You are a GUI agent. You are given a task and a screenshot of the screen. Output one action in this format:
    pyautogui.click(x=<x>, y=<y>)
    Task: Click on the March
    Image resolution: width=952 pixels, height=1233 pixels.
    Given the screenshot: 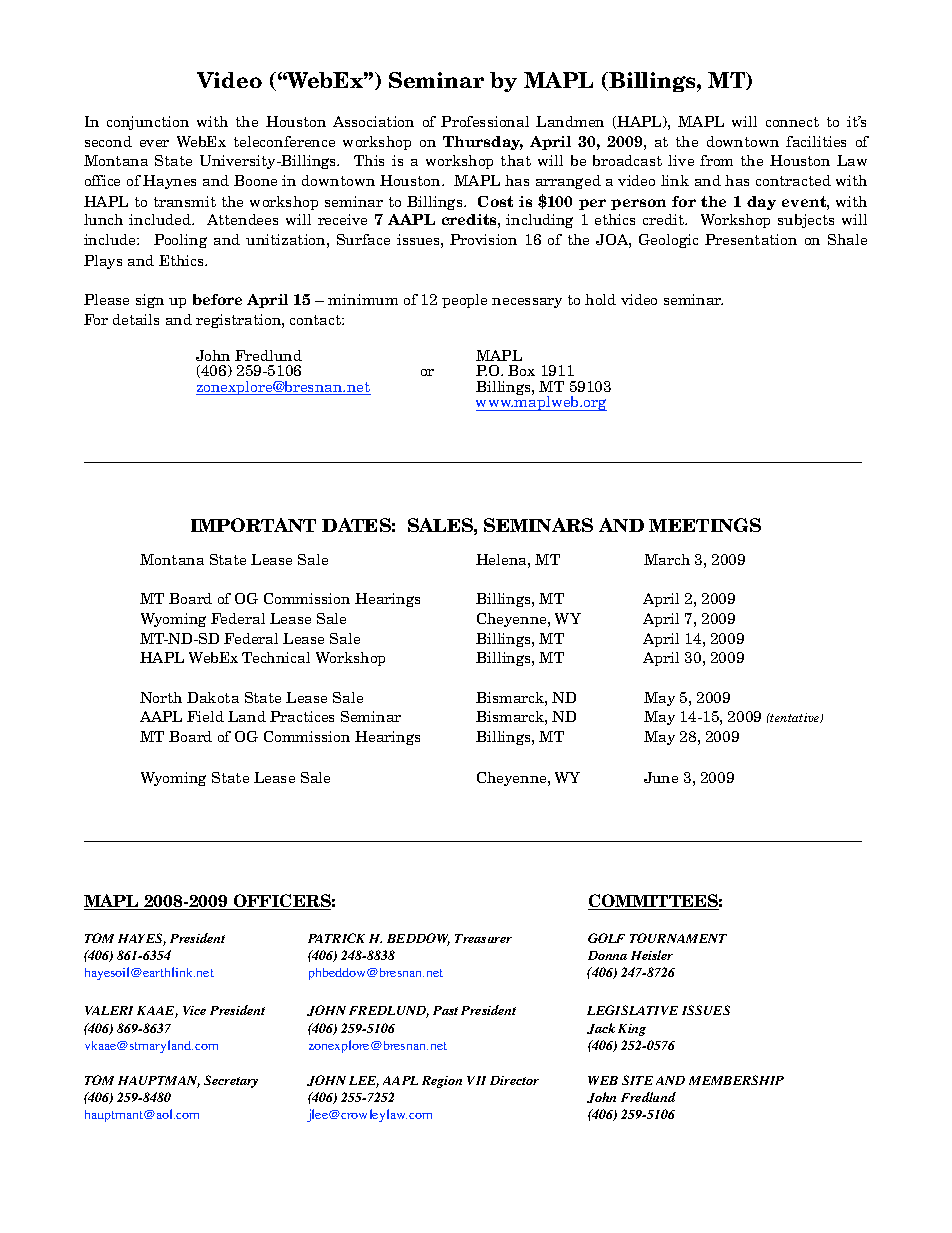 What is the action you would take?
    pyautogui.click(x=667, y=559)
